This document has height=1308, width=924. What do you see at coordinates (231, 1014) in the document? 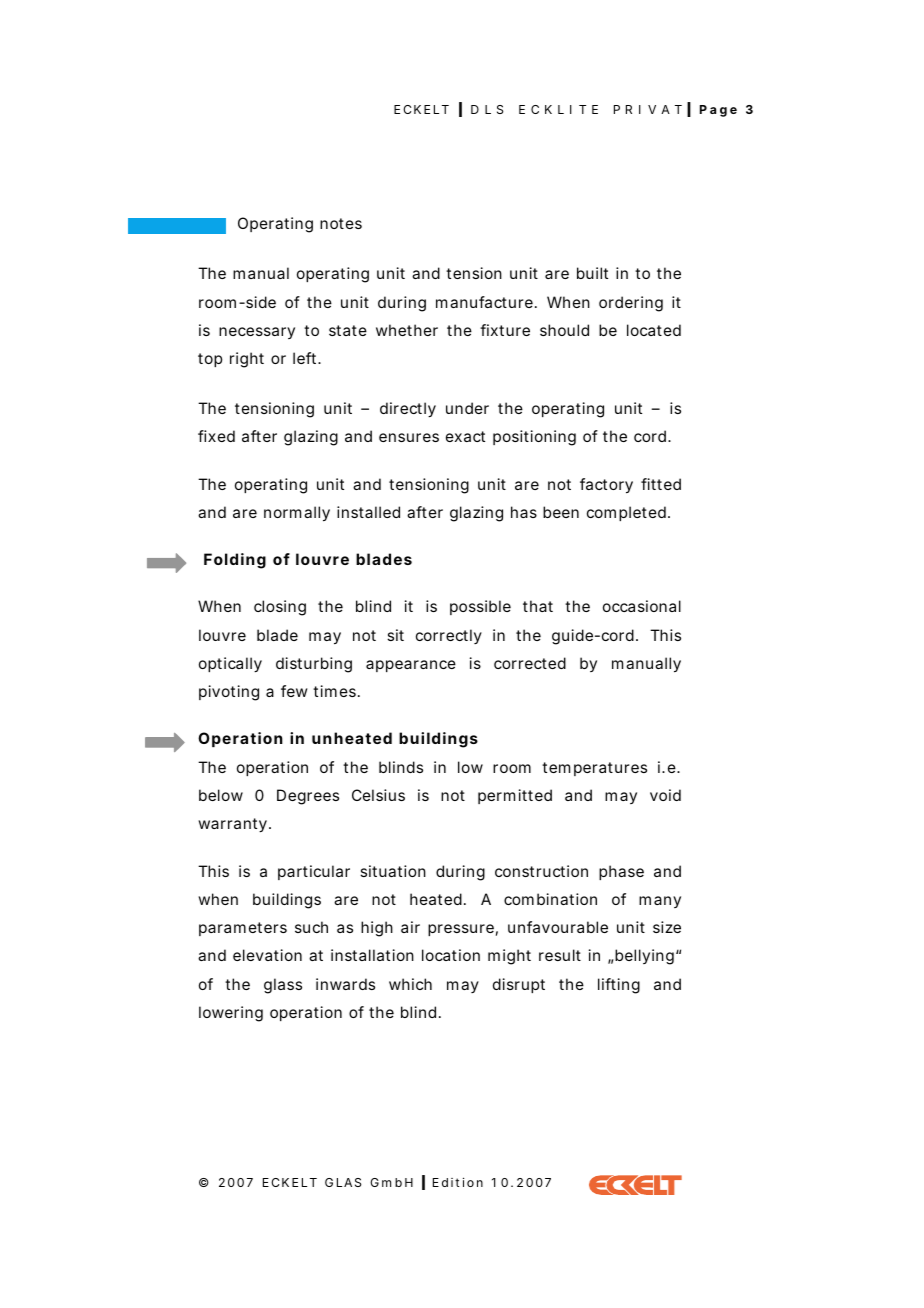
I see `lowering` at bounding box center [231, 1014].
